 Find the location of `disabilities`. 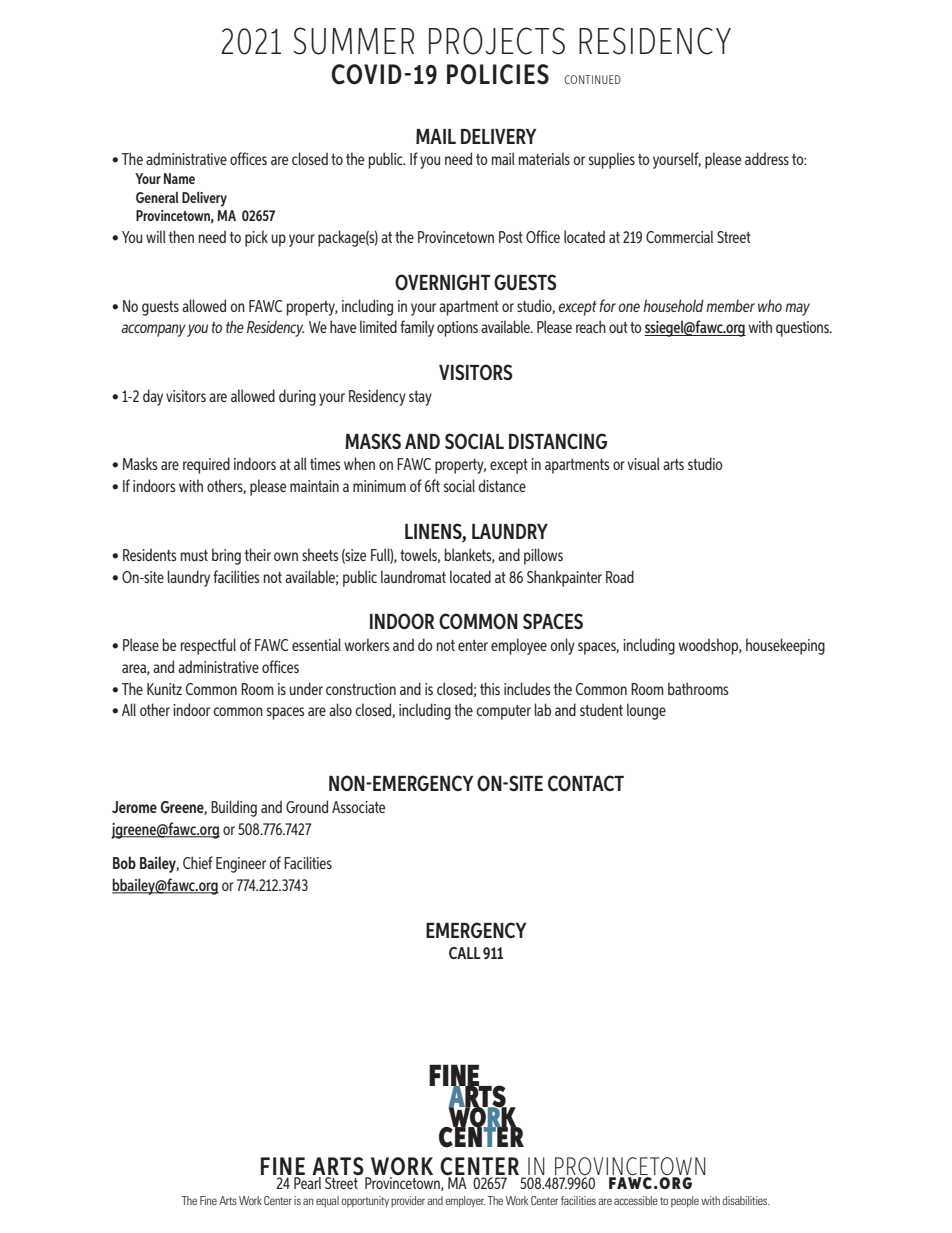

disabilities is located at coordinates (746, 1200).
